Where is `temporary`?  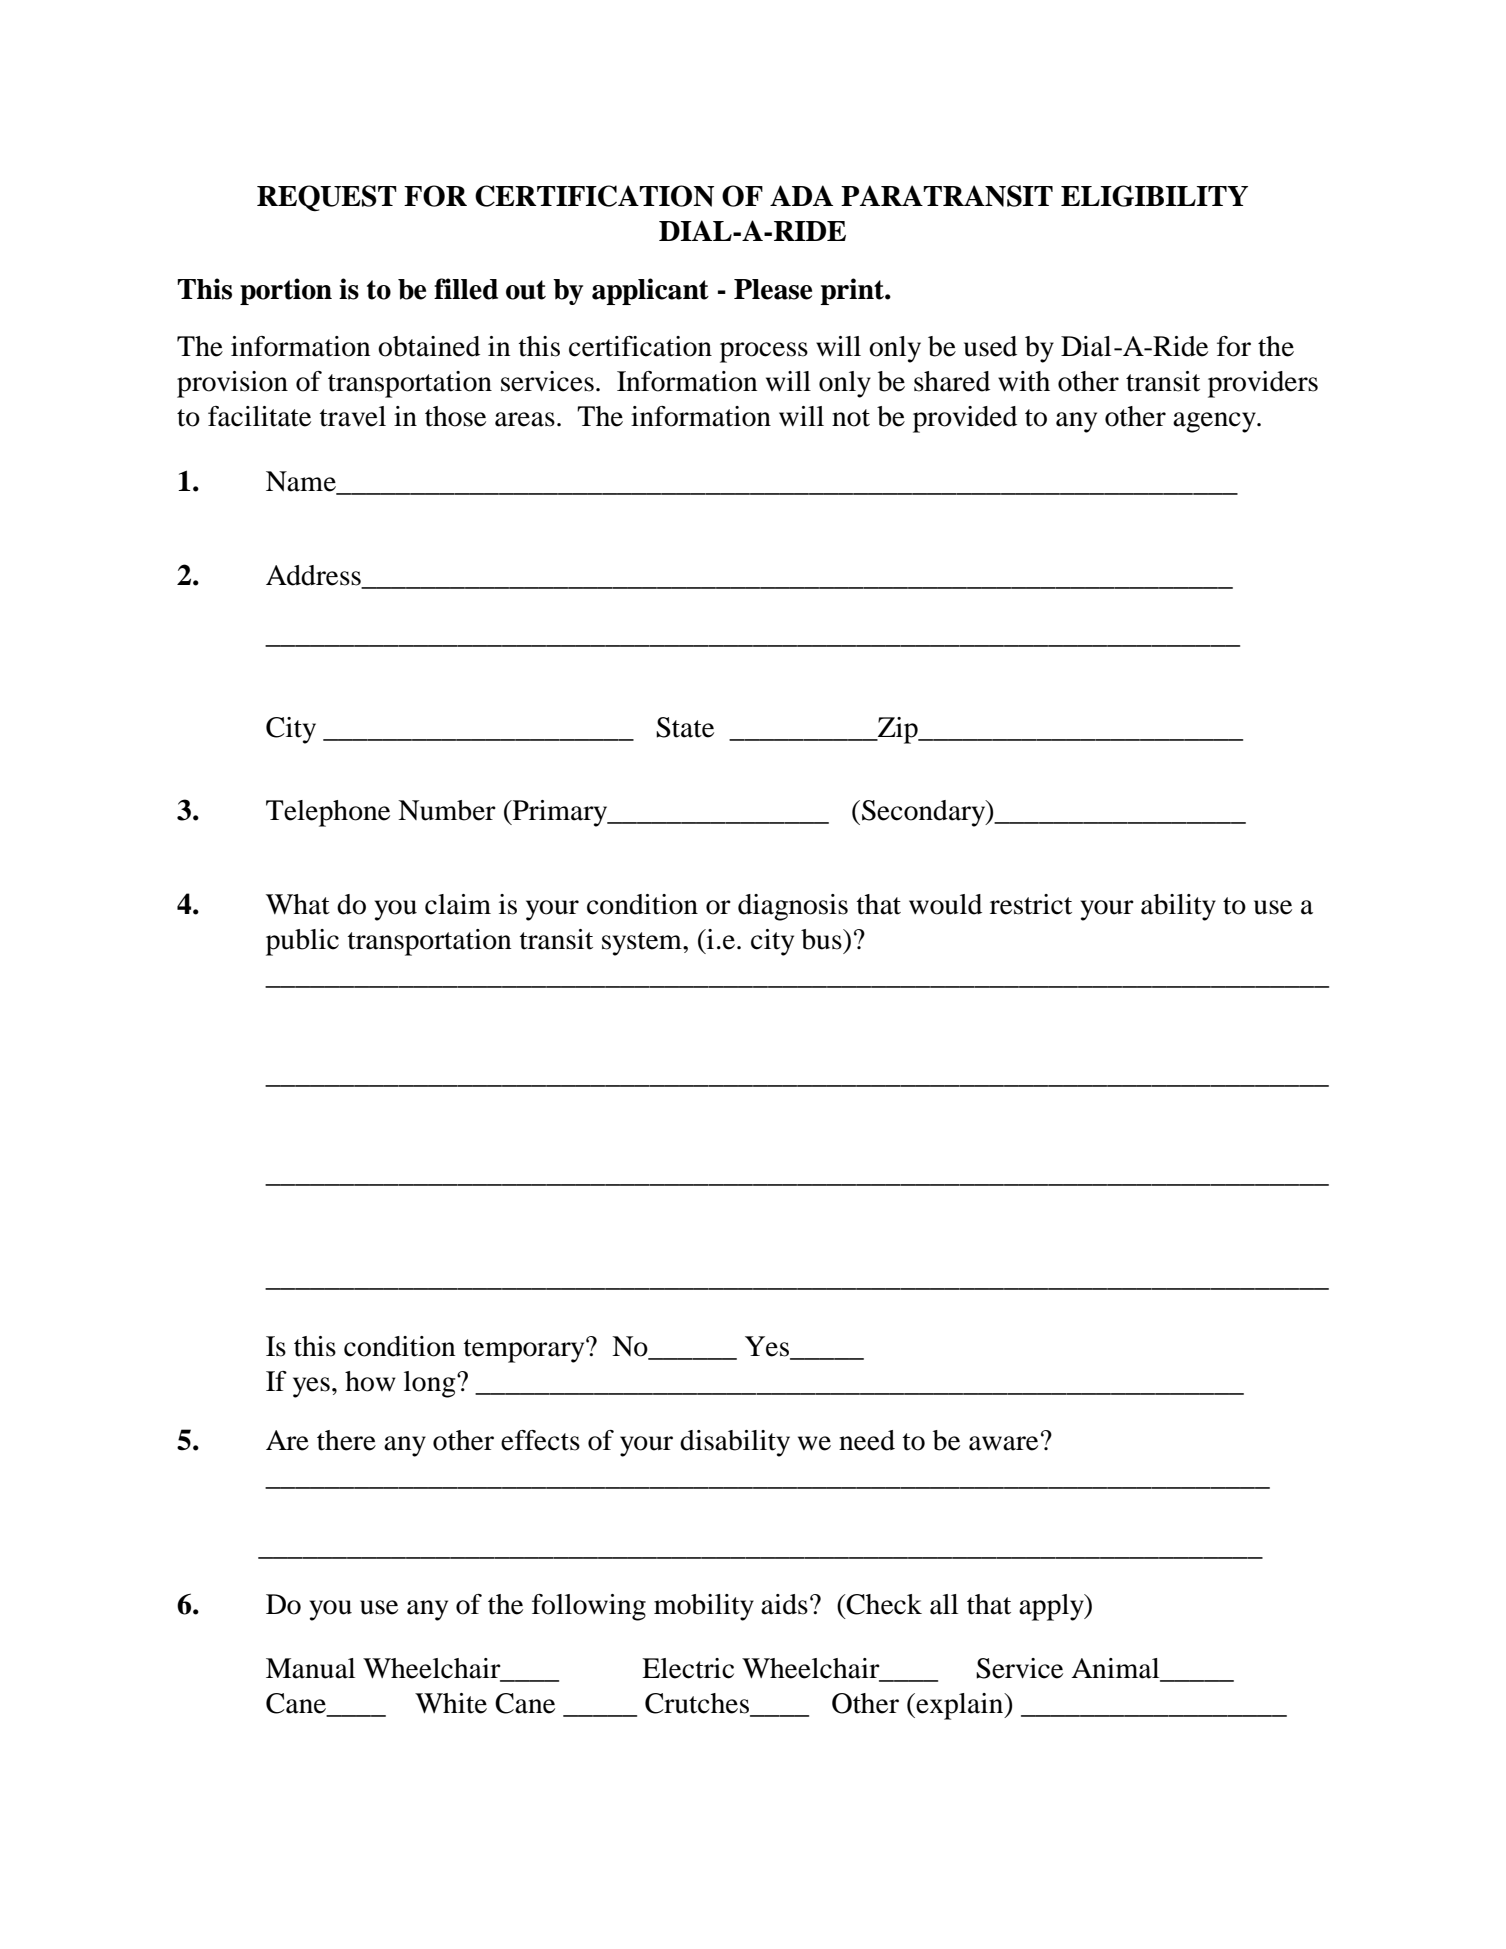
temporary is located at coordinates (525, 1350).
